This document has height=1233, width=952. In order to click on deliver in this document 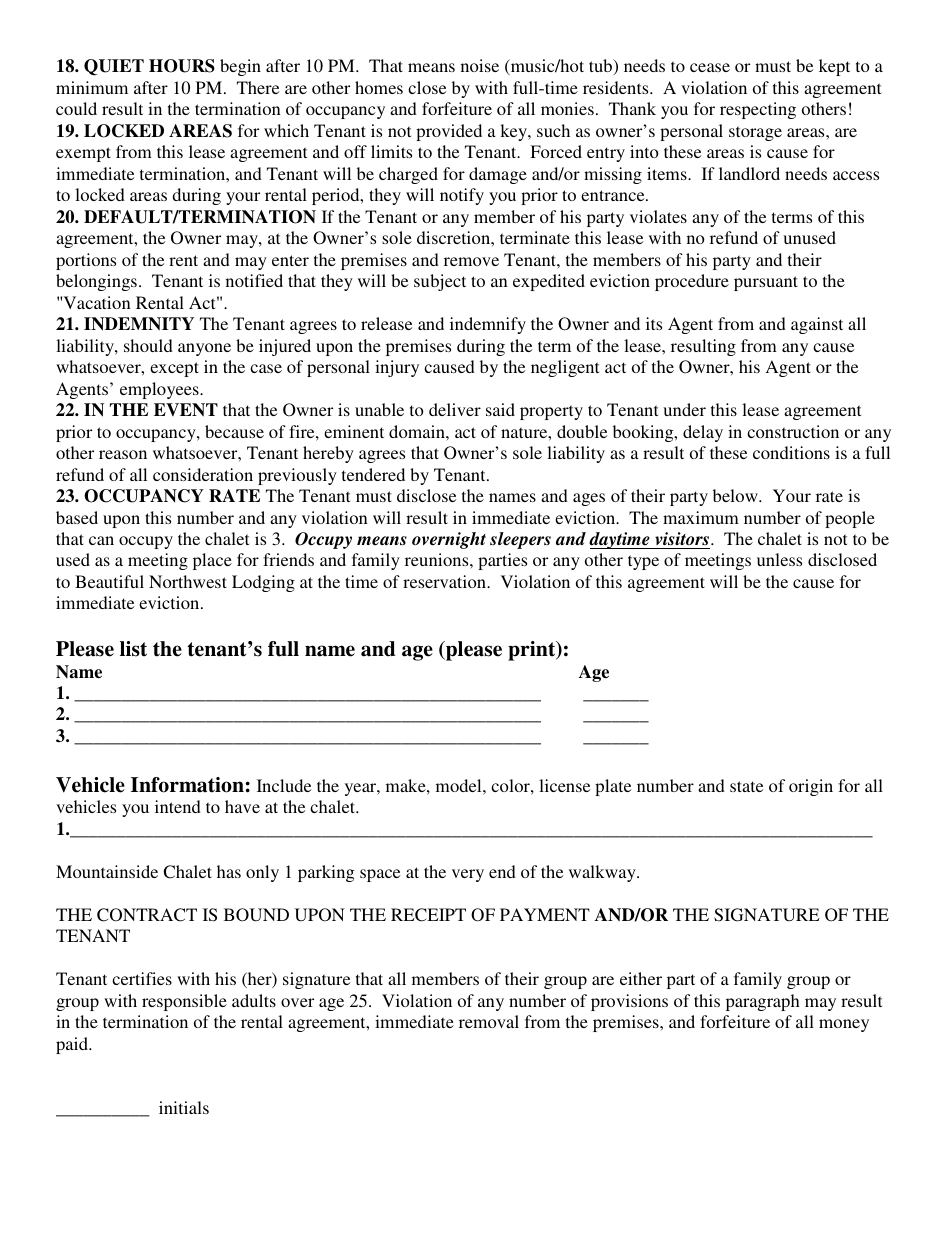, I will do `click(455, 409)`.
